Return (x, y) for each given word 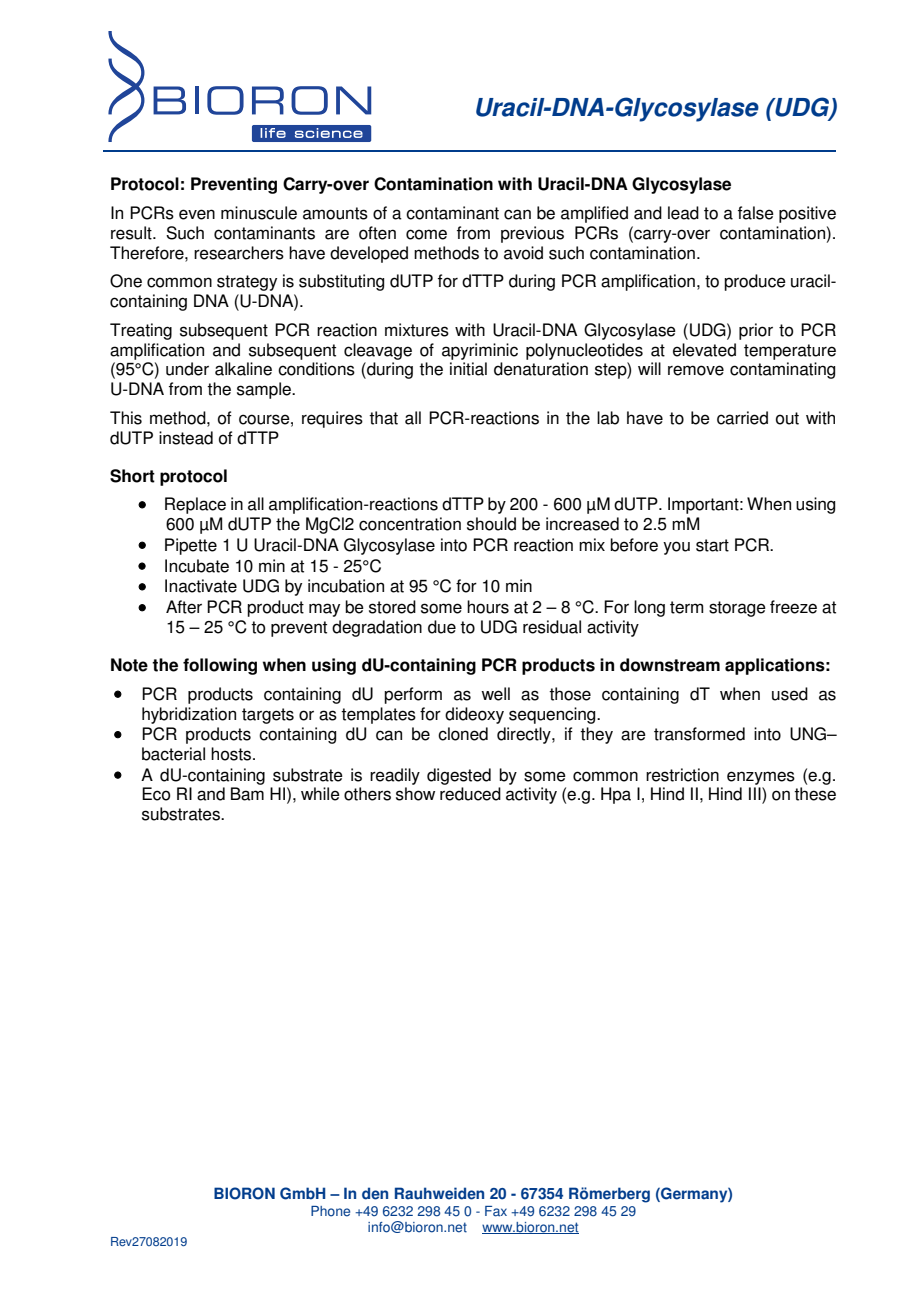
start (712, 545)
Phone (330, 1211)
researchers (239, 253)
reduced (470, 794)
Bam (247, 794)
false (756, 213)
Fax (496, 1211)
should (491, 524)
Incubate (197, 566)
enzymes (761, 778)
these (815, 794)
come (426, 234)
